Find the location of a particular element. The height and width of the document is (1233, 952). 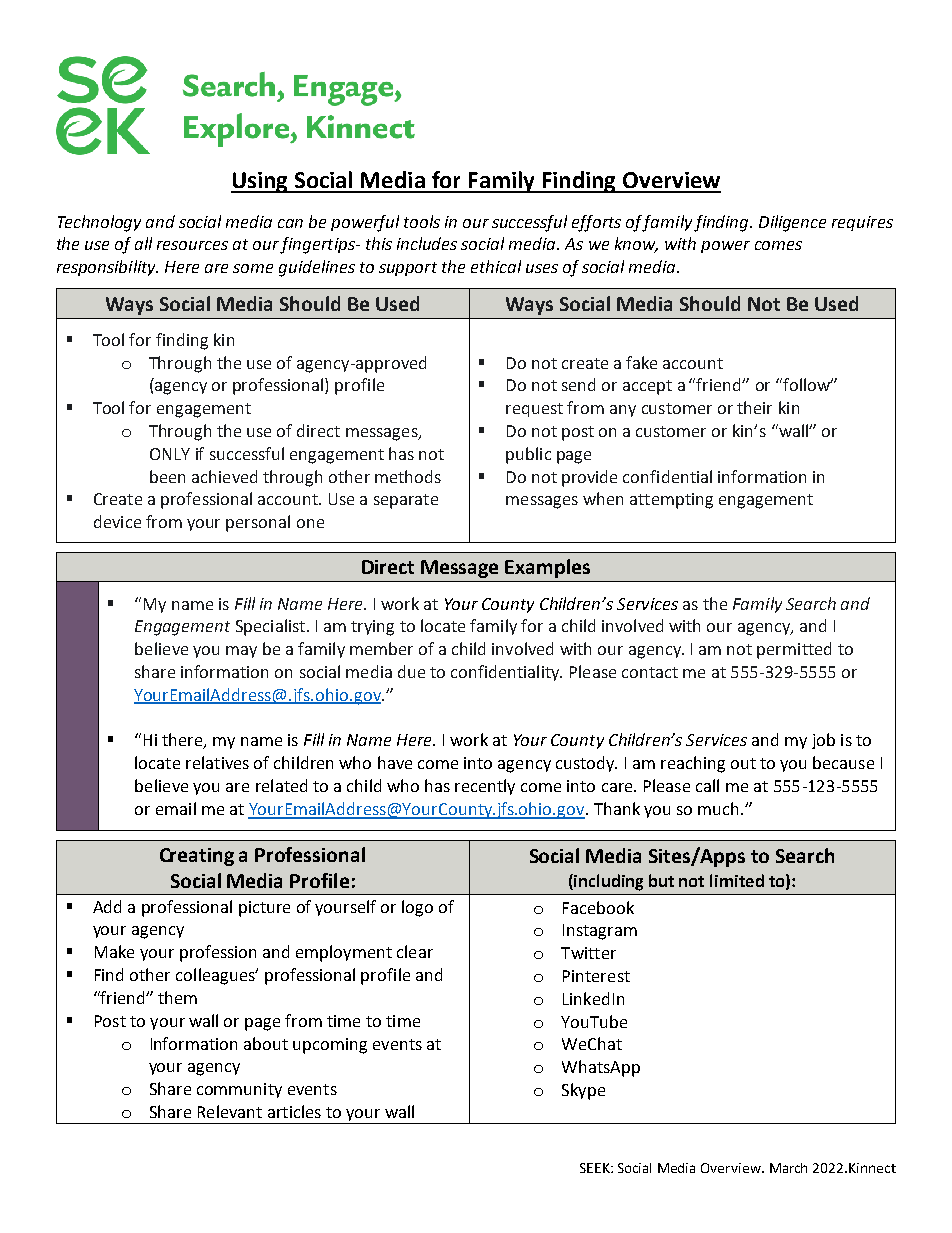

logo is located at coordinates (417, 908).
